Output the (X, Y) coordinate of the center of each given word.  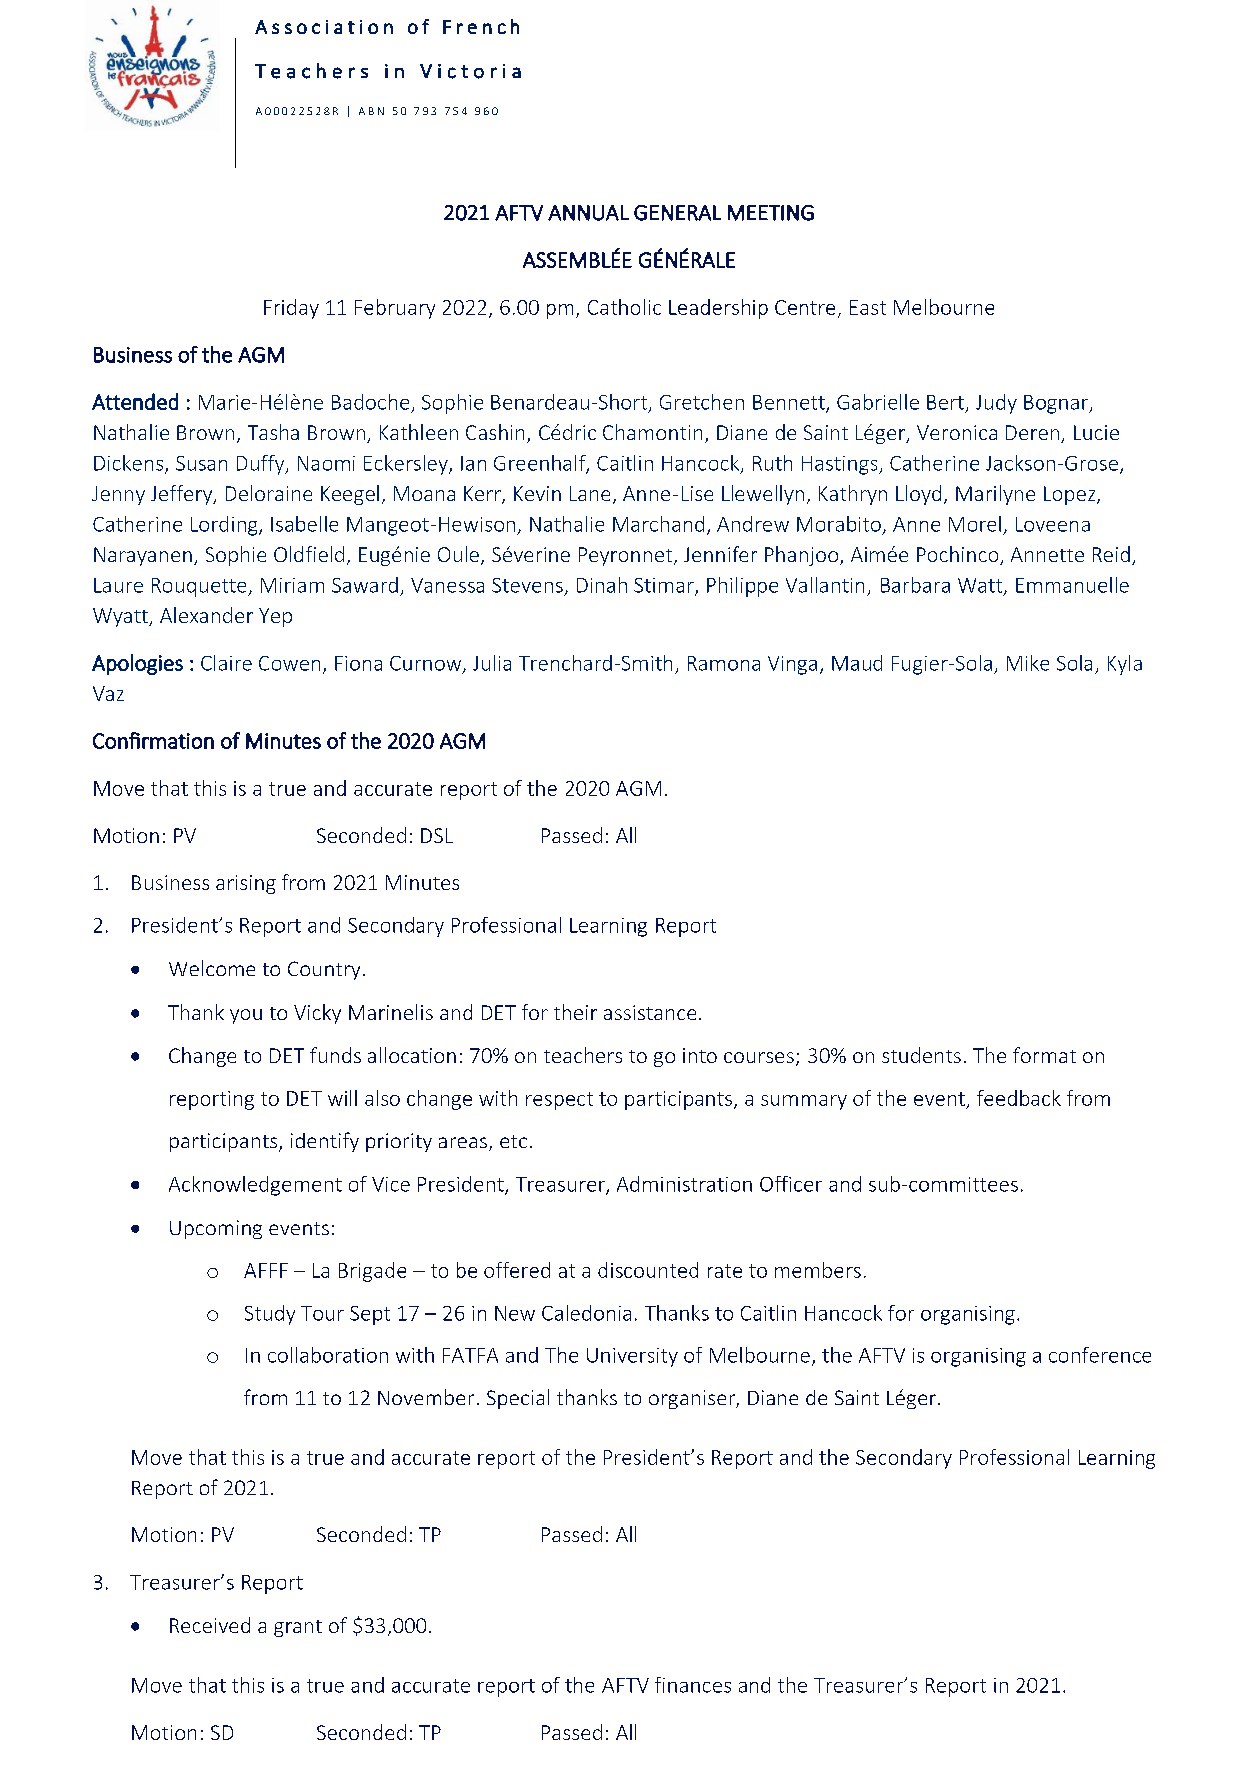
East (868, 307)
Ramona (724, 663)
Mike (1028, 663)
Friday (291, 309)
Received (210, 1625)
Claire (226, 663)
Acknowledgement (255, 1186)
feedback (1019, 1098)
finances (693, 1685)
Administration (684, 1184)
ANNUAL (588, 213)
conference (1100, 1355)
